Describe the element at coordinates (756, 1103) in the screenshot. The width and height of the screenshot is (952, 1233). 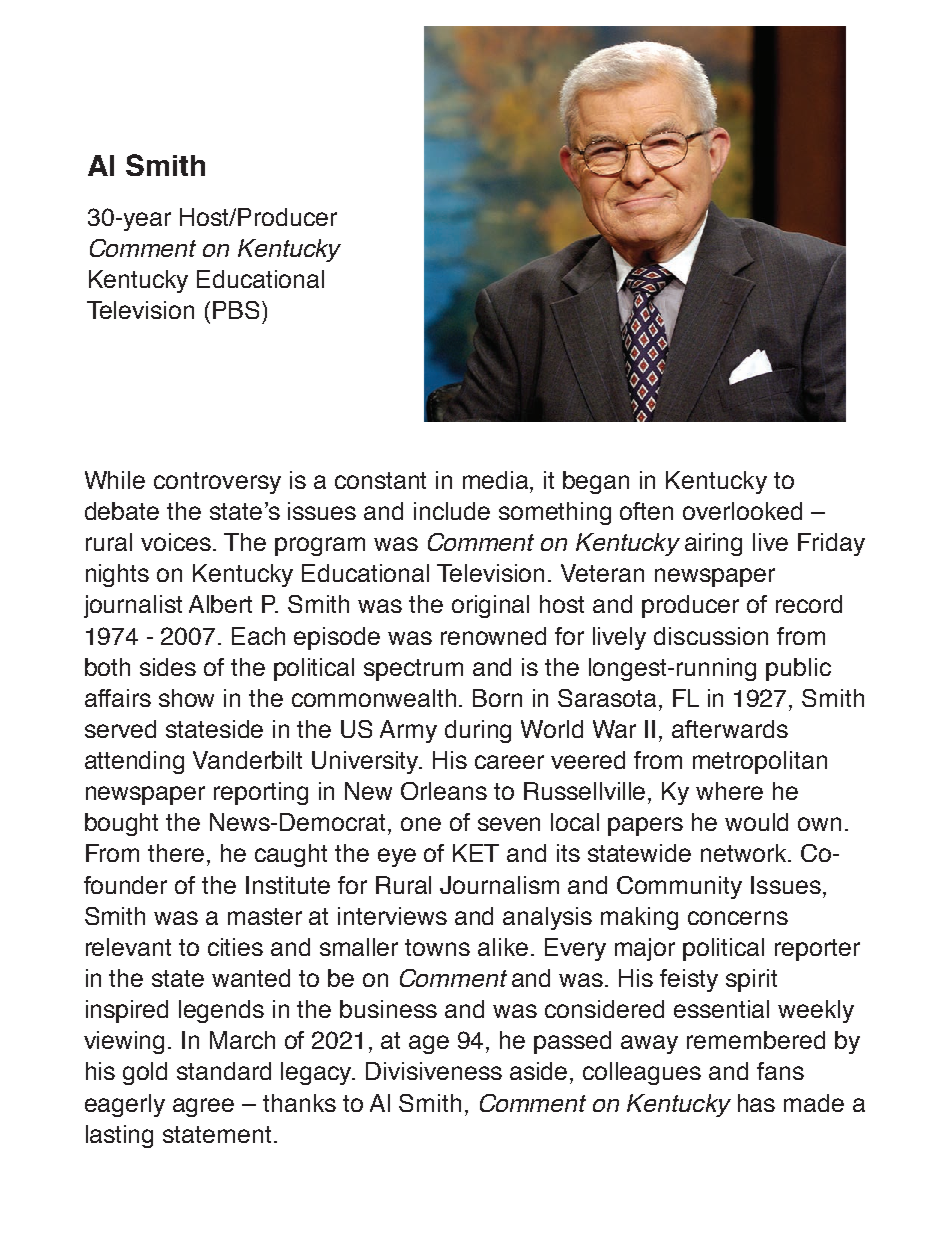
I see `has` at that location.
